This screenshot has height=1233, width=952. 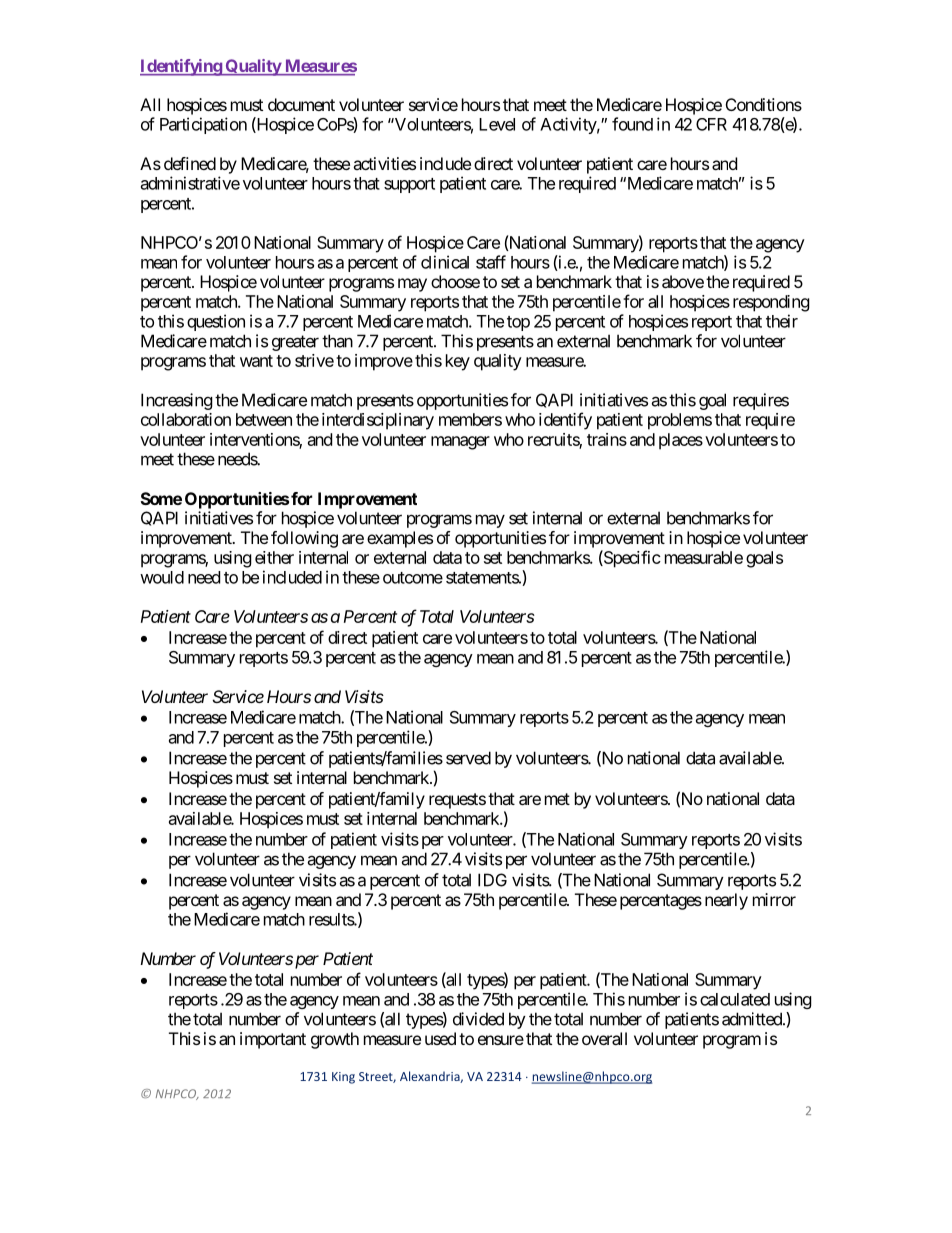 What do you see at coordinates (726, 901) in the screenshot?
I see `nearly` at bounding box center [726, 901].
